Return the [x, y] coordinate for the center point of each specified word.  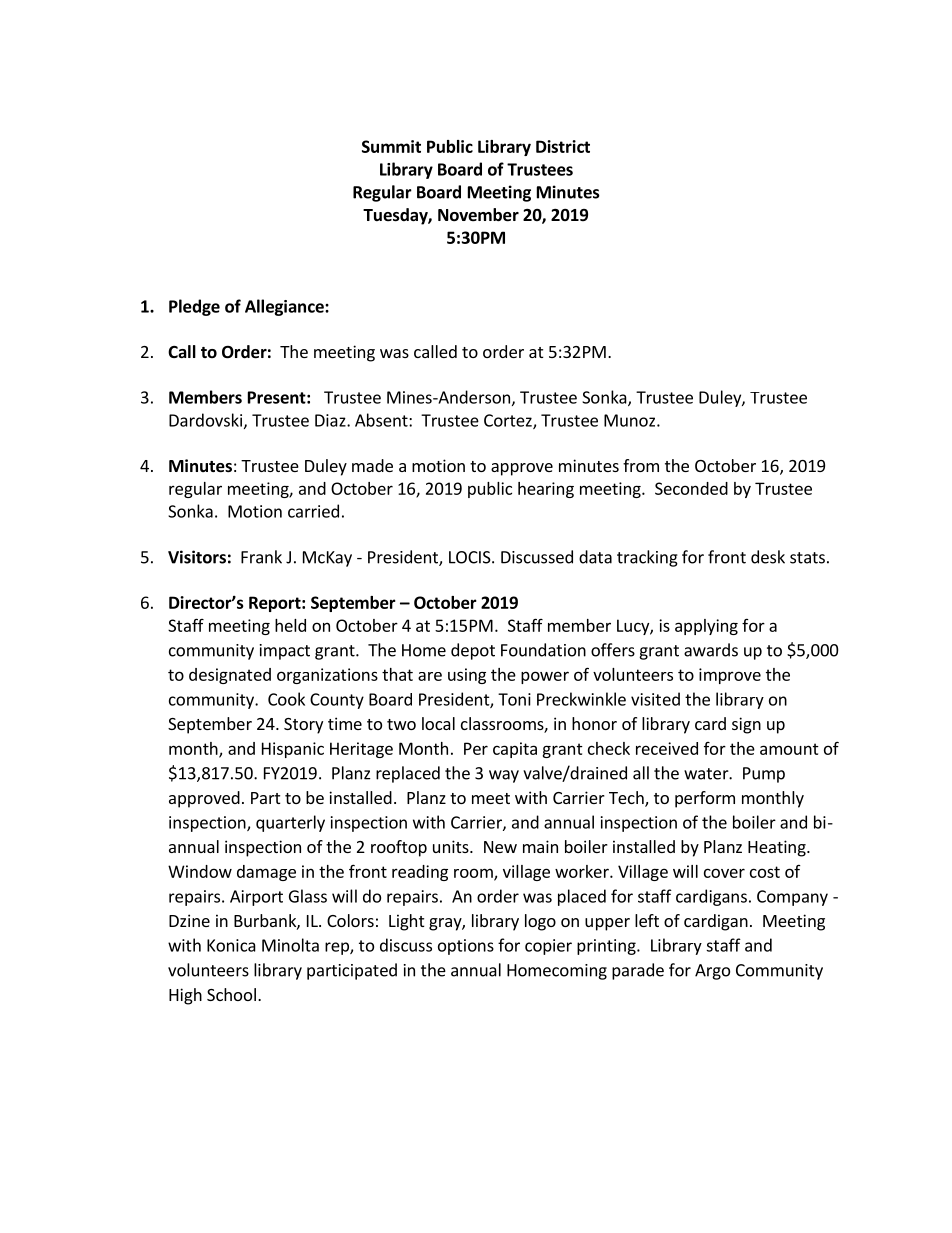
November [478, 215]
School [231, 994]
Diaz [331, 420]
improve [730, 676]
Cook [286, 699]
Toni [514, 699]
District [563, 146]
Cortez [509, 421]
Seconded [691, 488]
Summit [391, 146]
